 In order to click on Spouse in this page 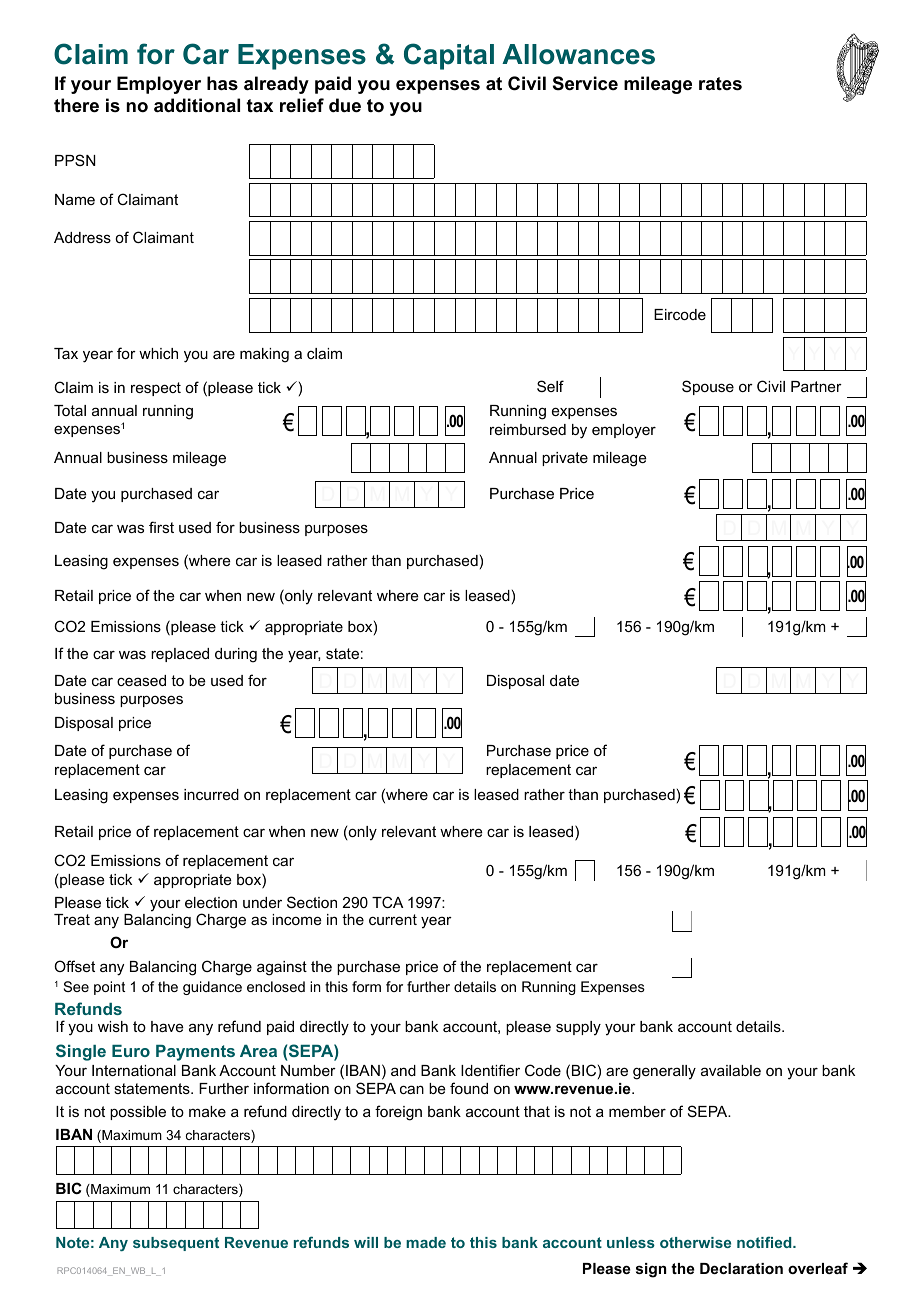, I will do `click(708, 387)`.
